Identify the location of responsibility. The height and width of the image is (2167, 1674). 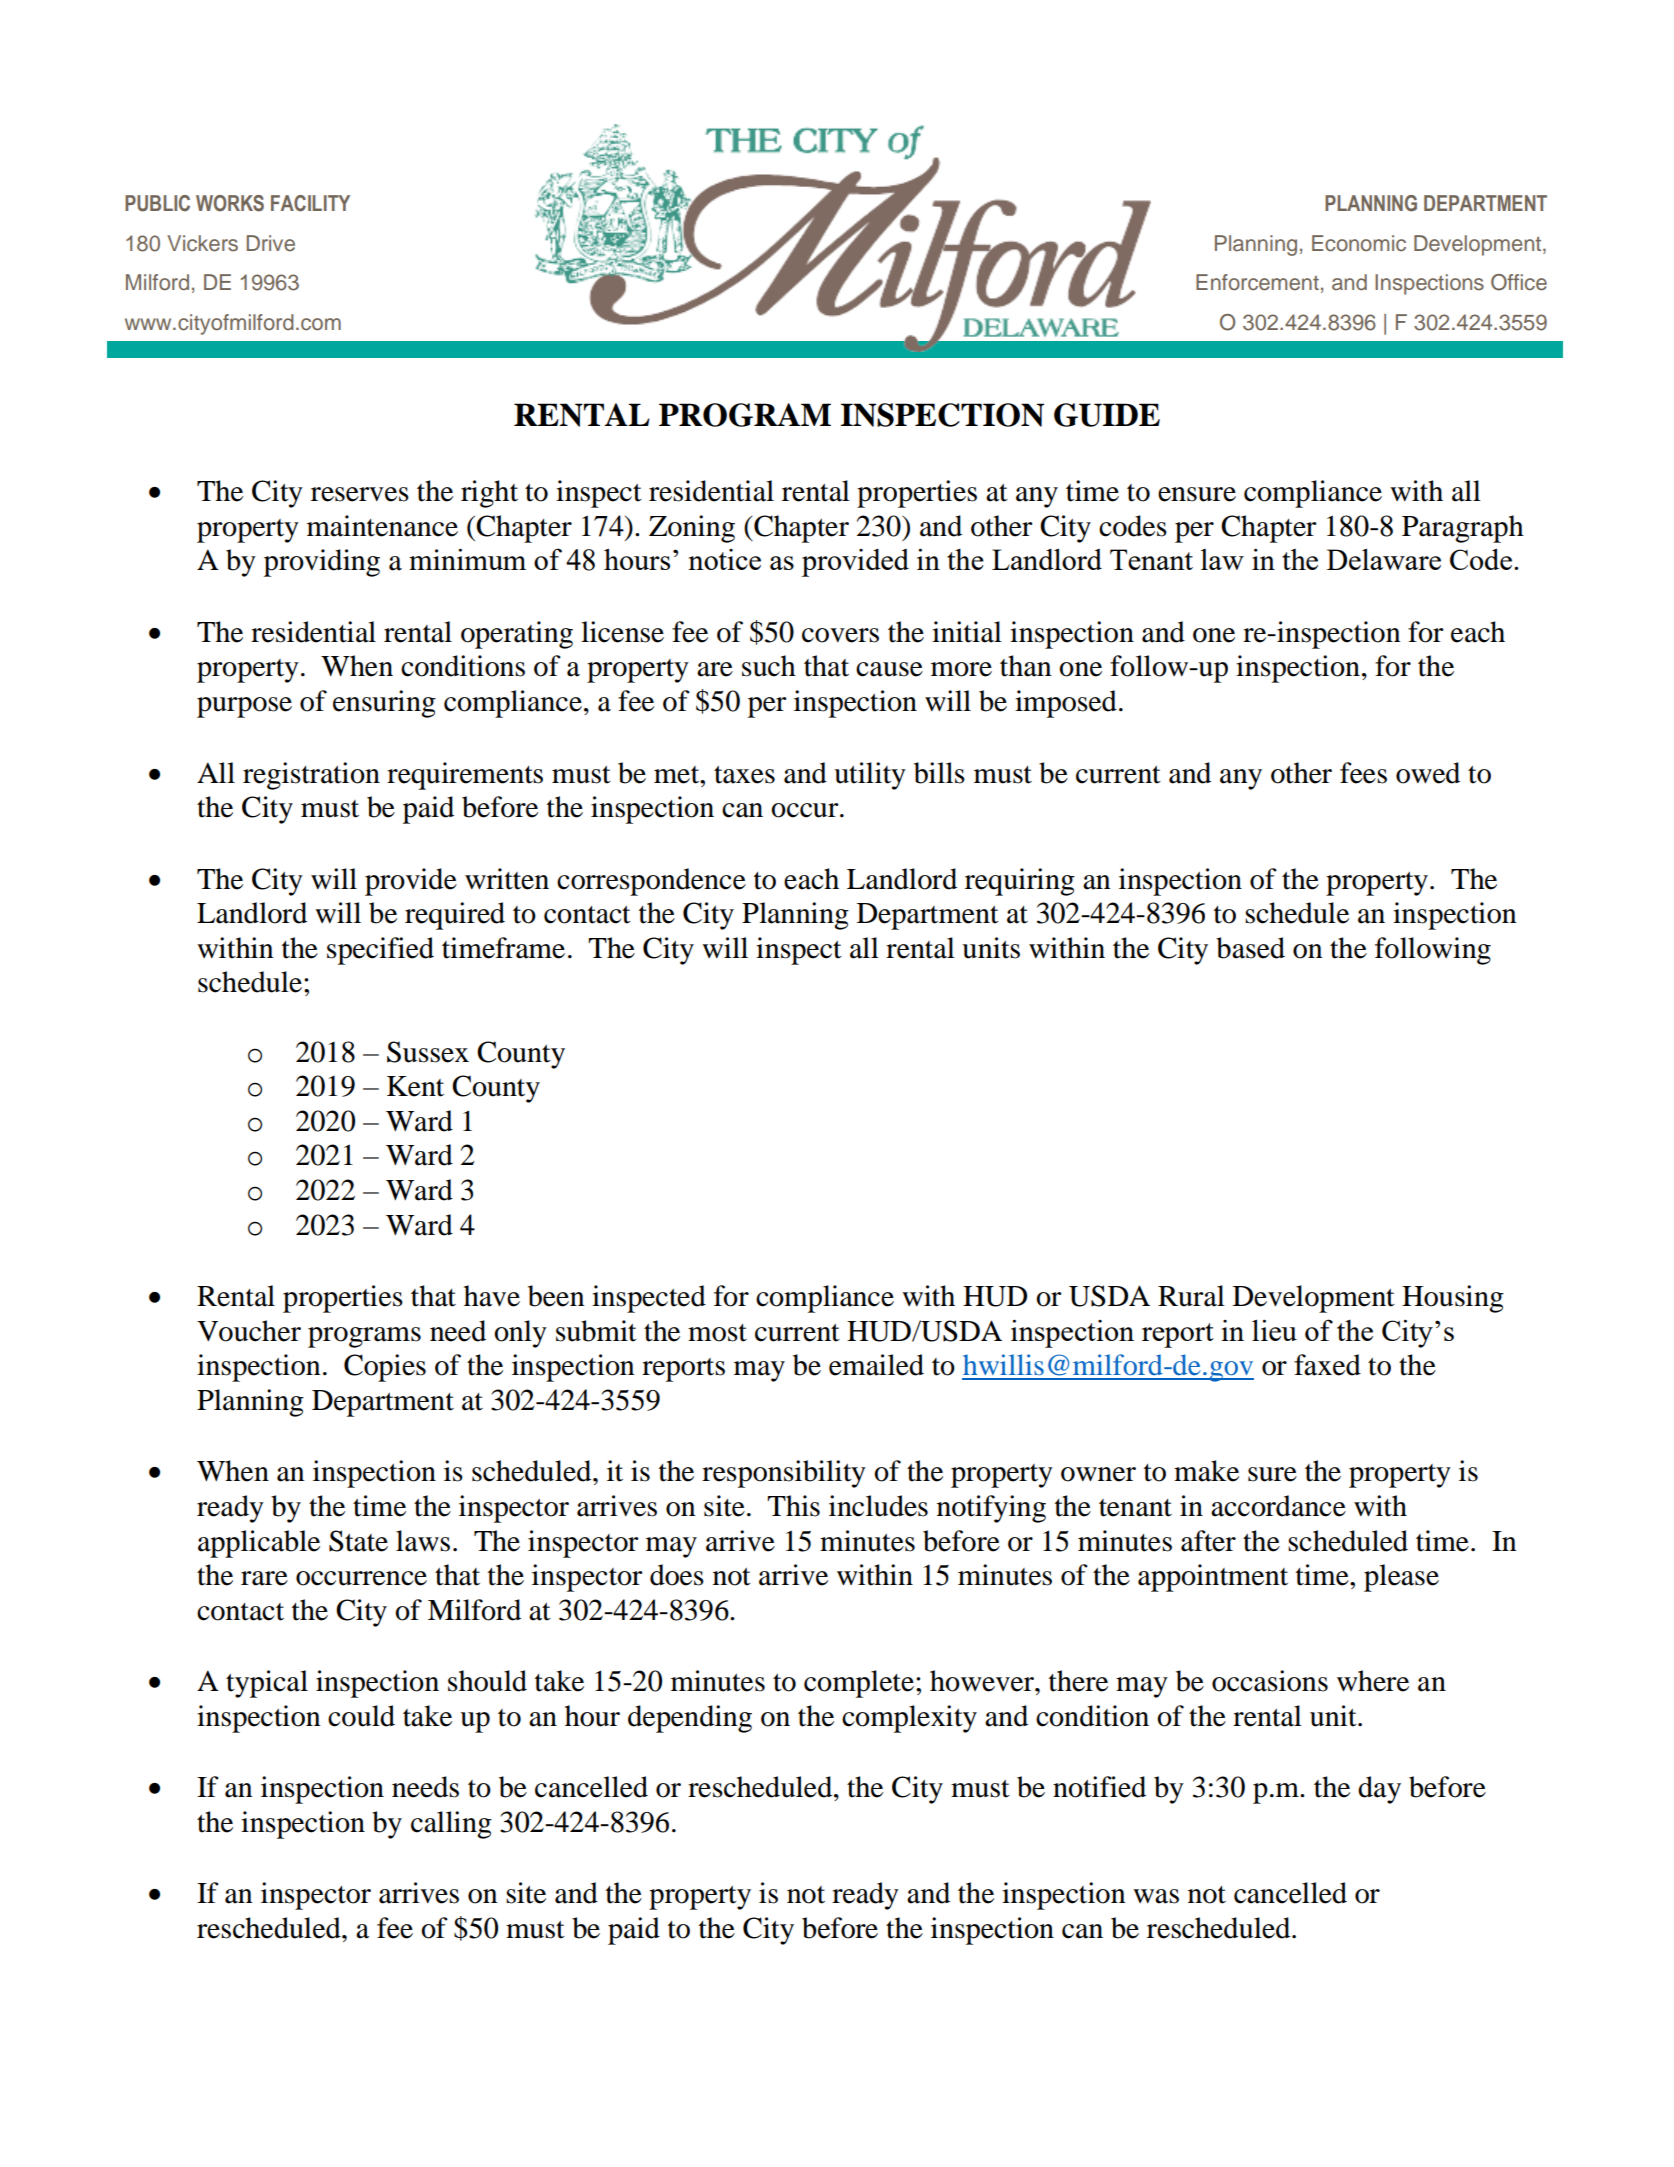
(784, 1474).
